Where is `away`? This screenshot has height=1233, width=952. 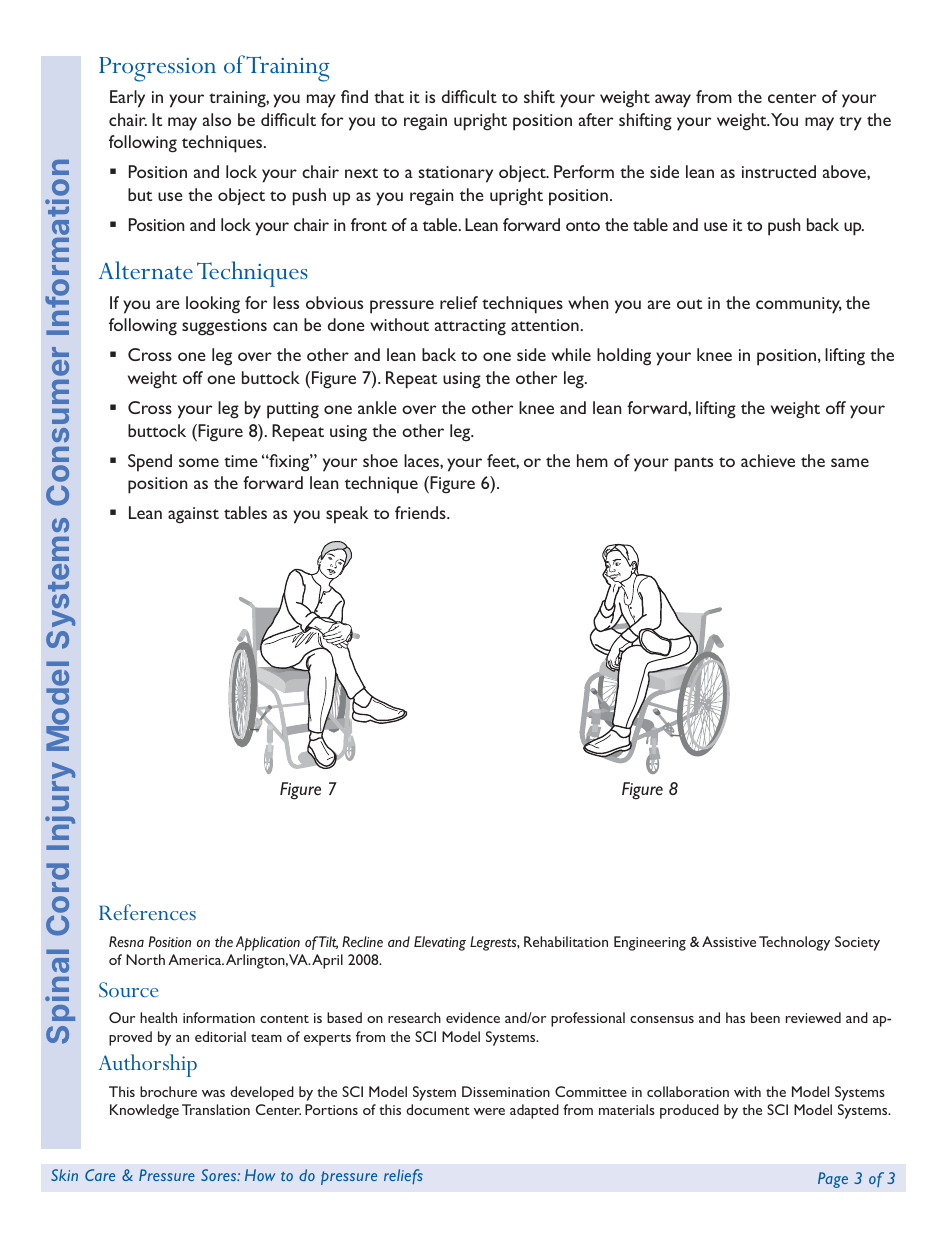
away is located at coordinates (673, 101).
